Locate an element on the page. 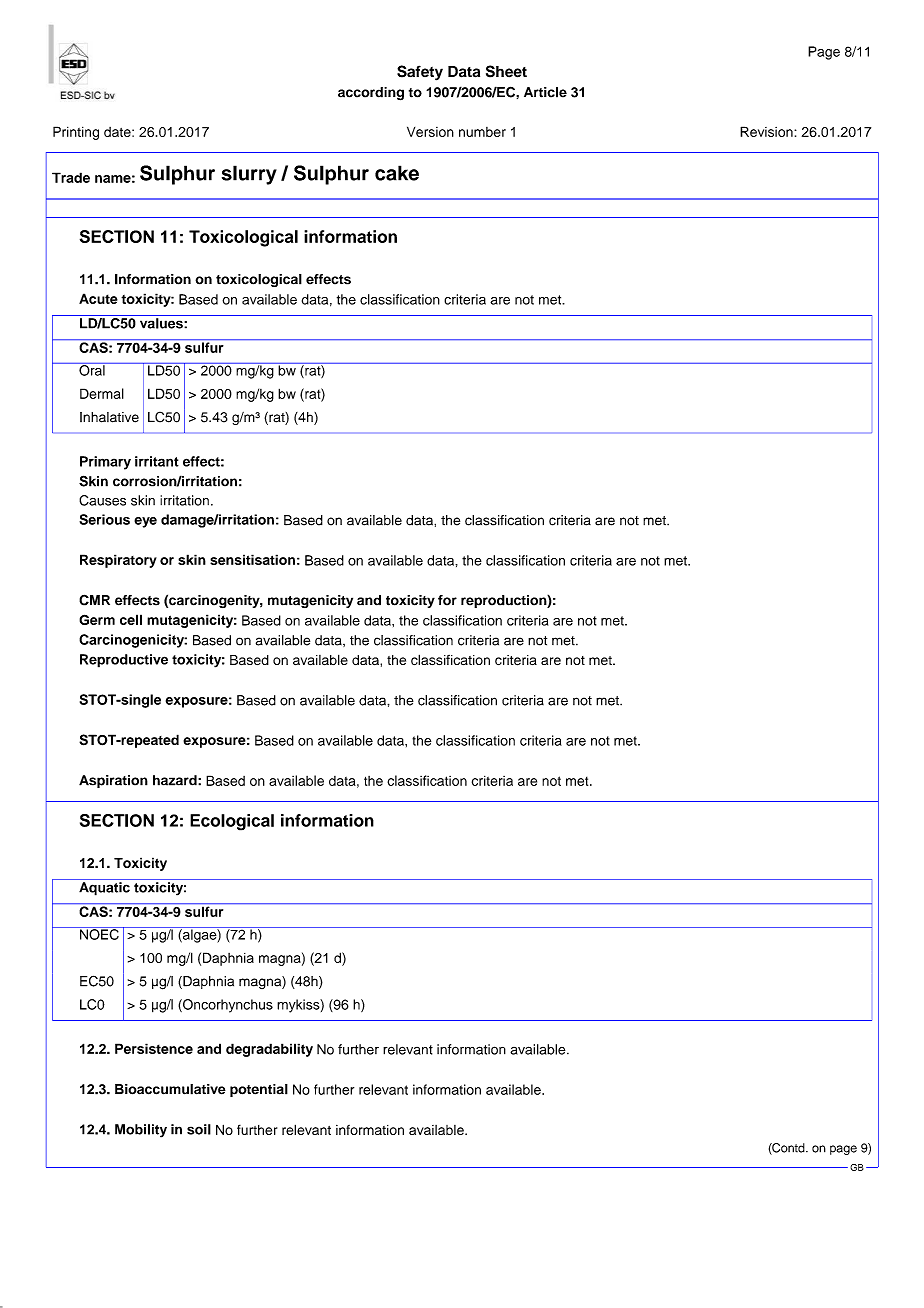  Bioaccumulative is located at coordinates (170, 1089).
